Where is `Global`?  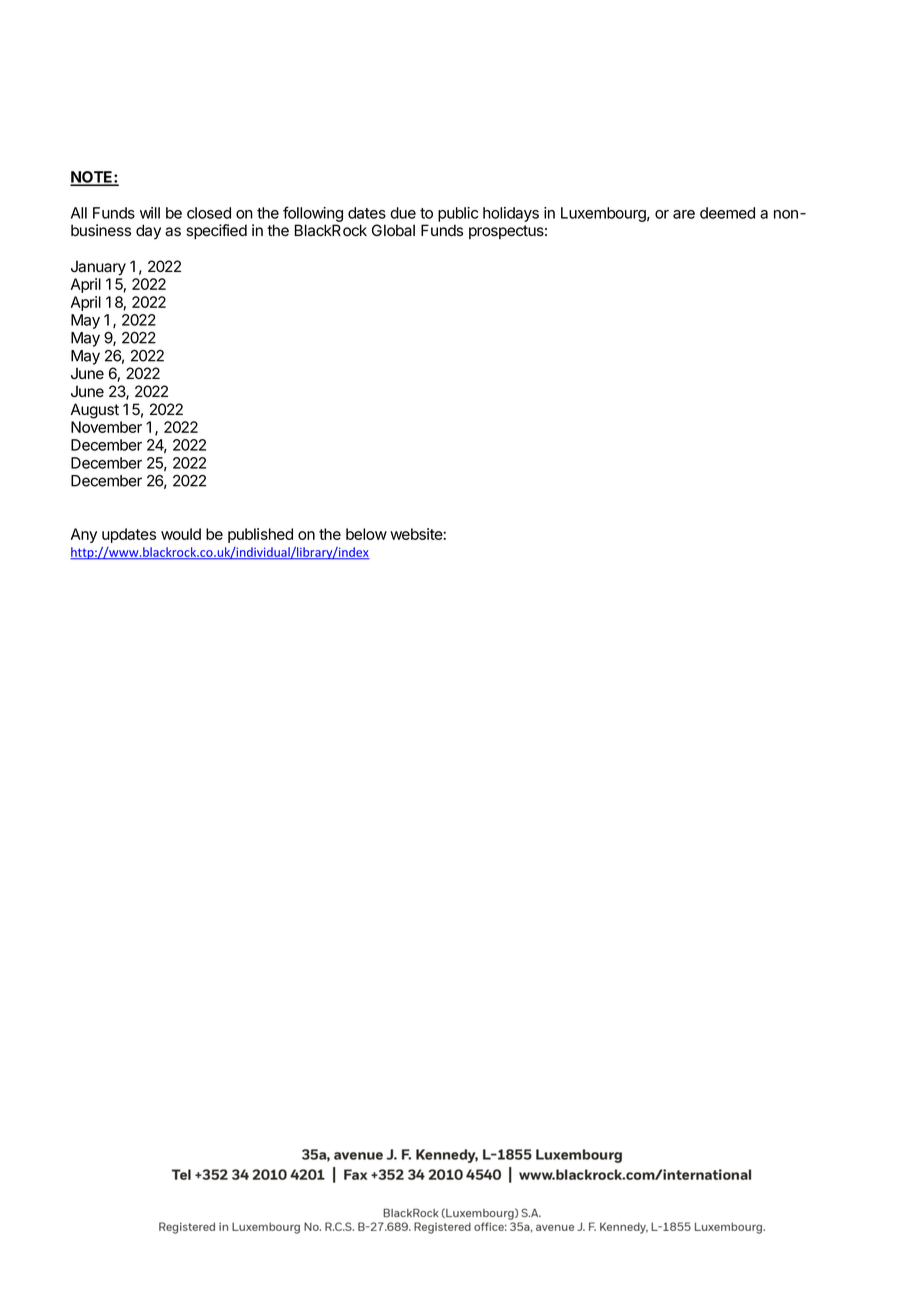 Global is located at coordinates (393, 230).
